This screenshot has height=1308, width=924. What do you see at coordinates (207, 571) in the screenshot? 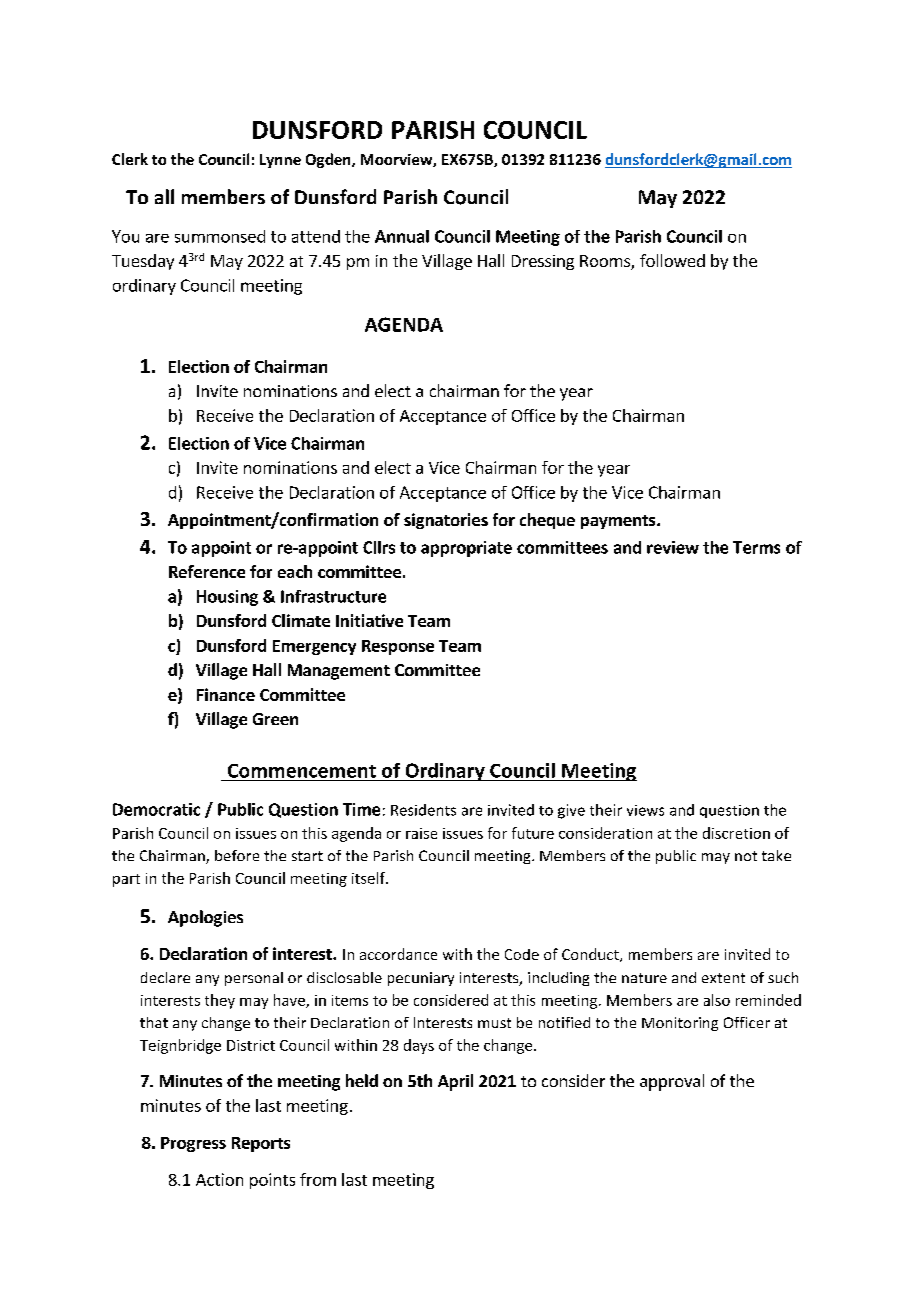
I see `Reference` at bounding box center [207, 571].
